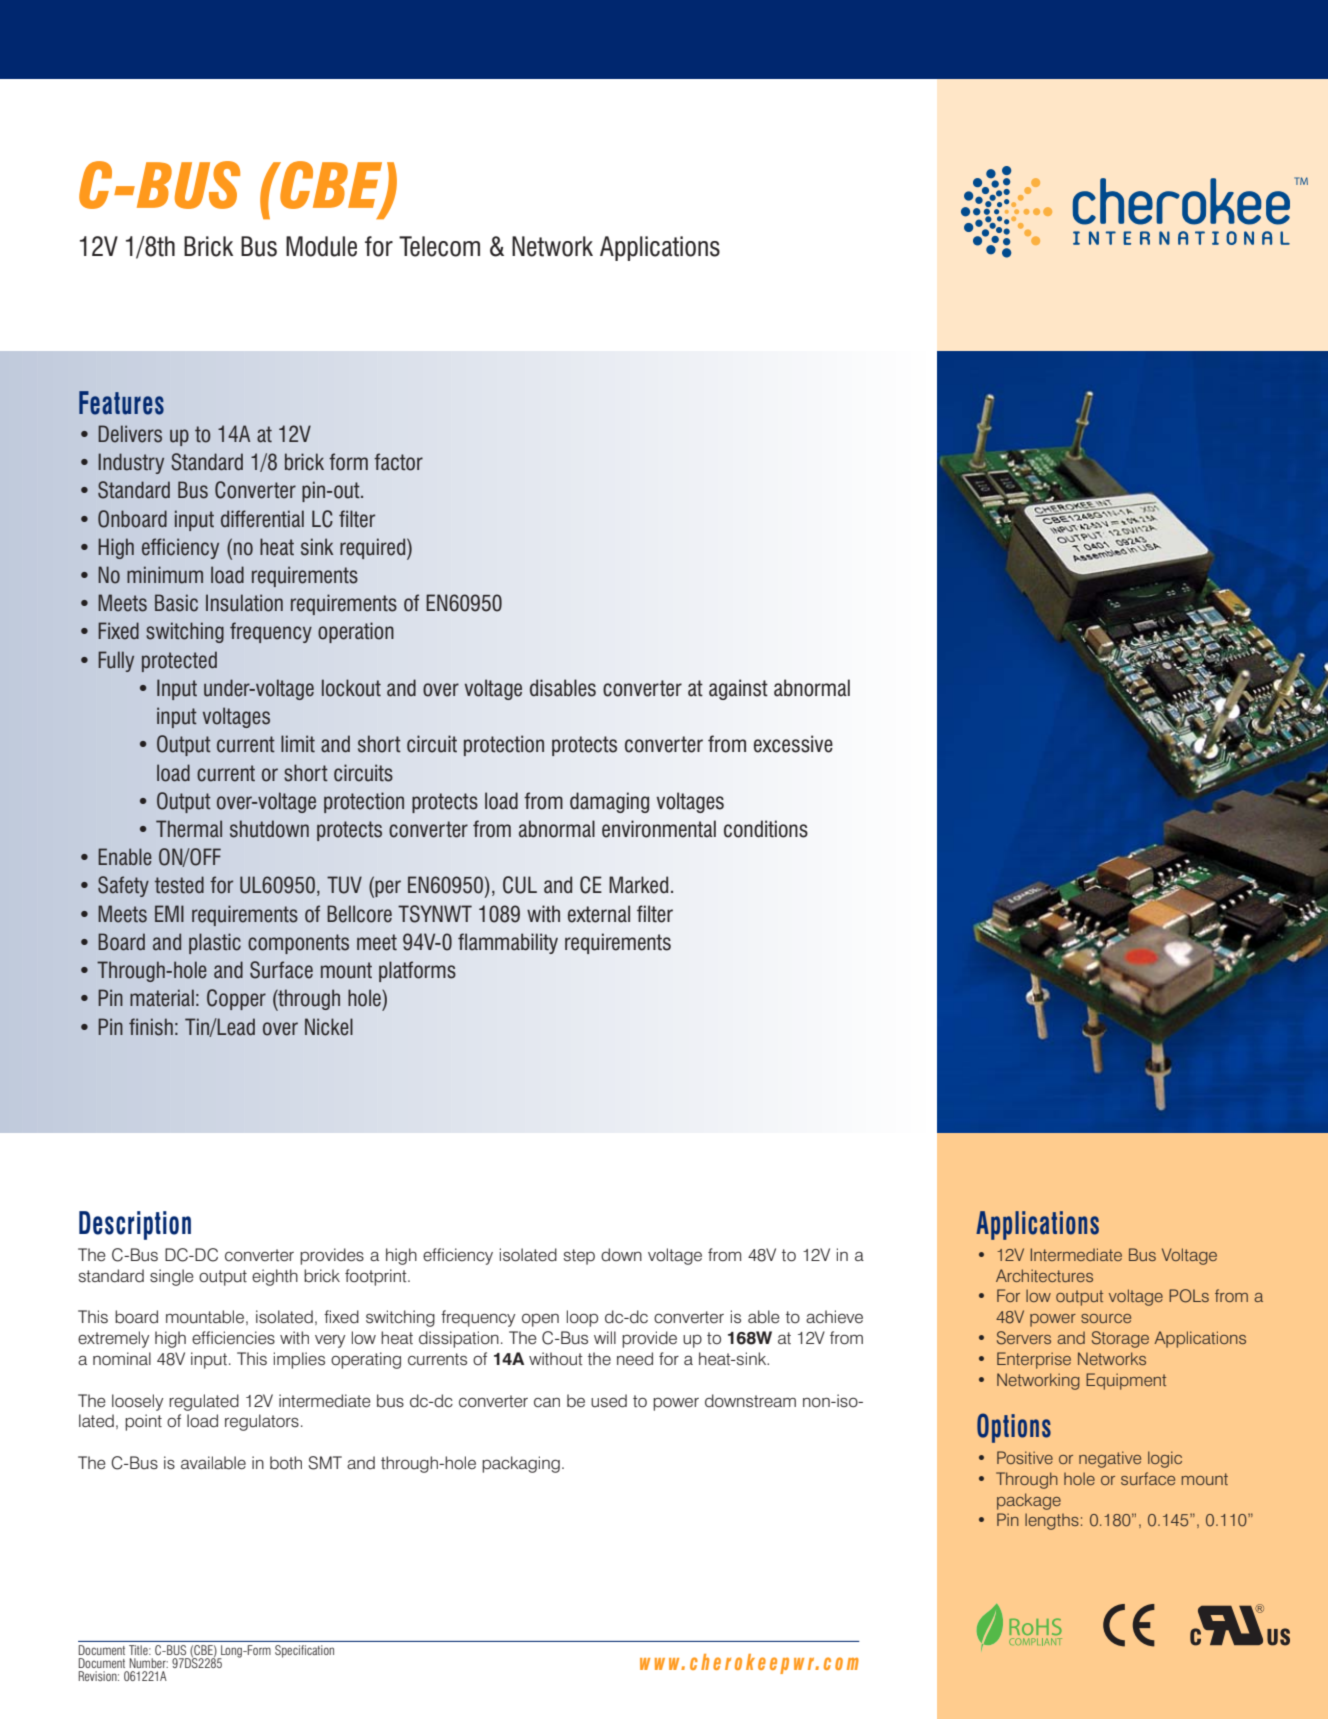  I want to click on step, so click(579, 1257).
